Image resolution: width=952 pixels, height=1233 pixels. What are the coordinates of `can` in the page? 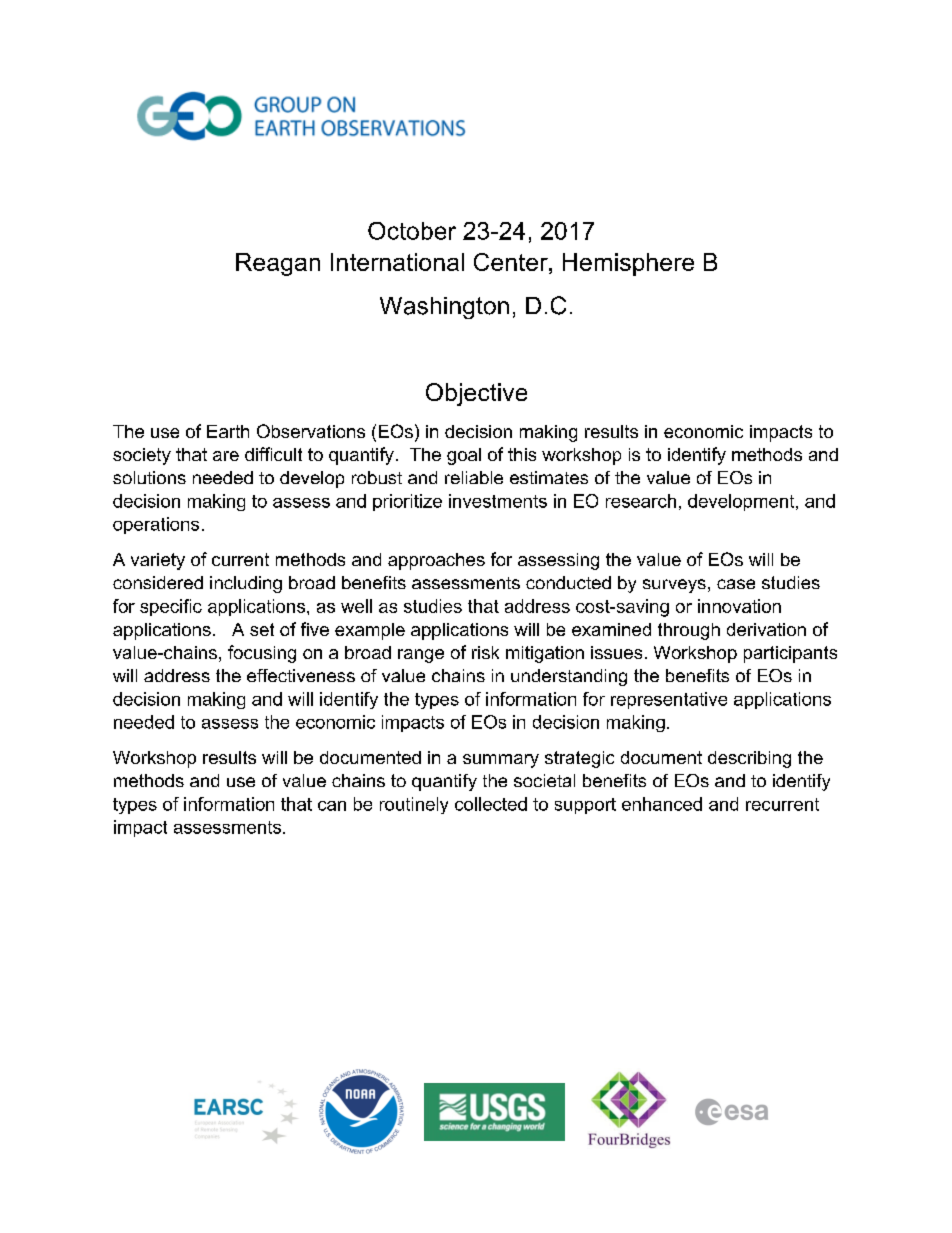 It's located at (332, 806).
